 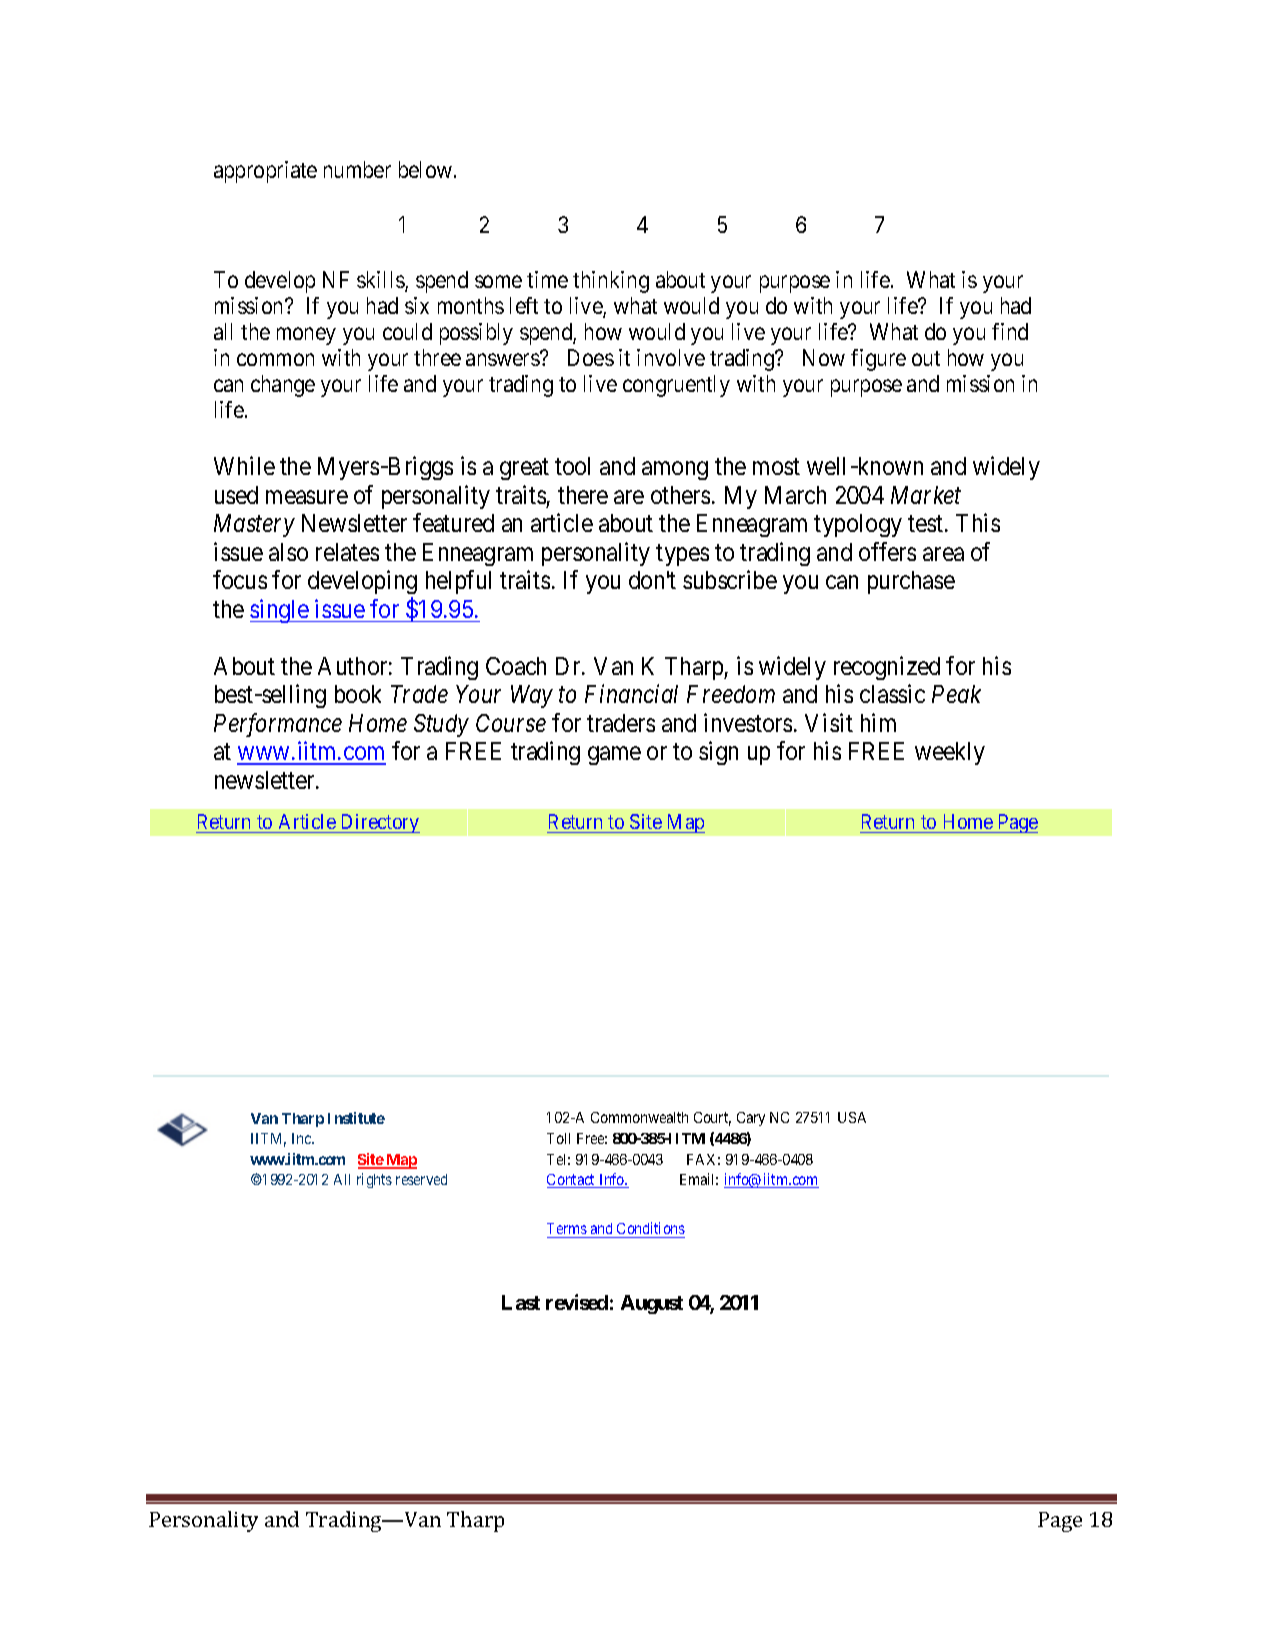 I want to click on weekly, so click(x=950, y=753).
